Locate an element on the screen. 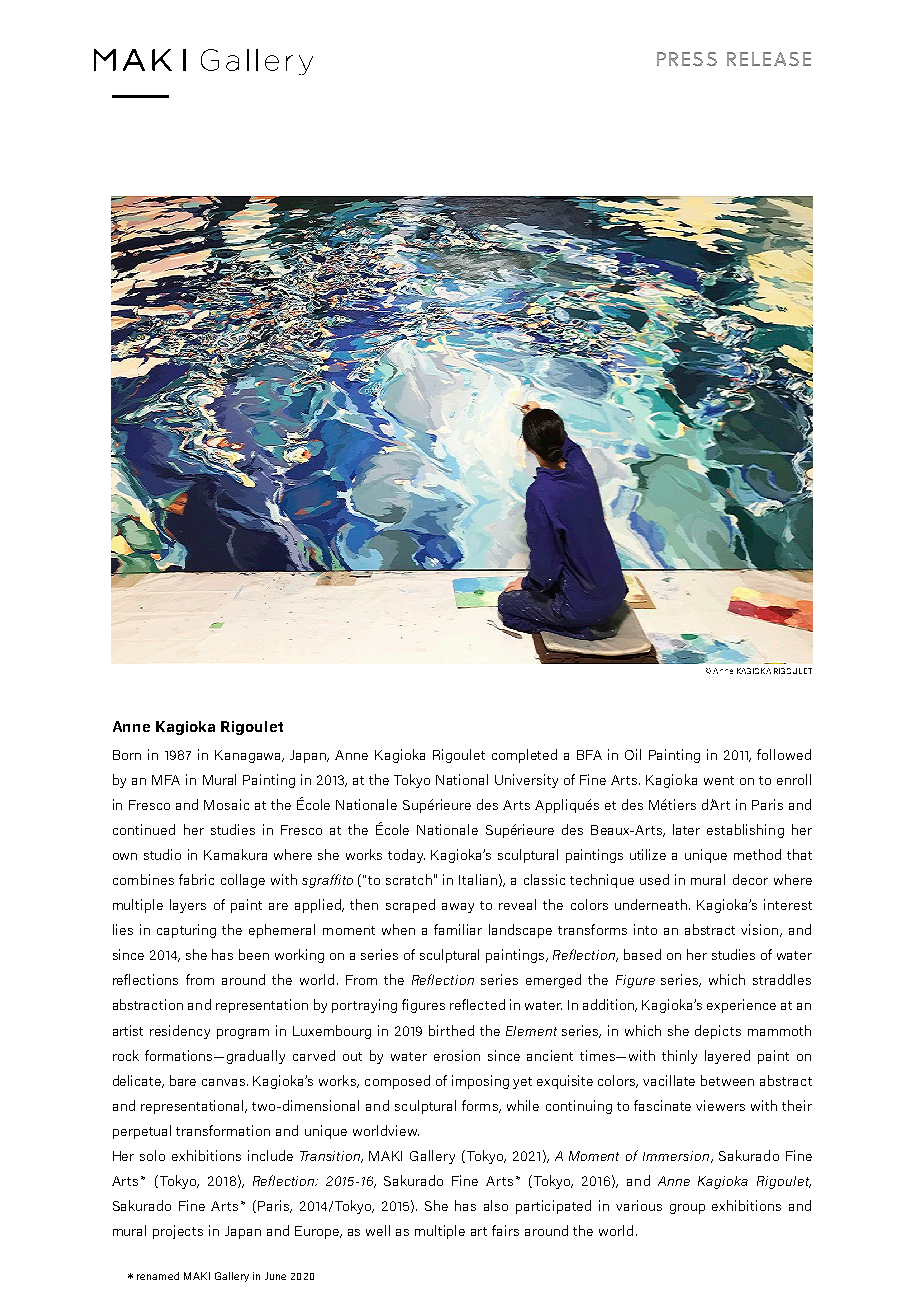 The height and width of the screenshot is (1308, 924). fairs is located at coordinates (505, 1230).
